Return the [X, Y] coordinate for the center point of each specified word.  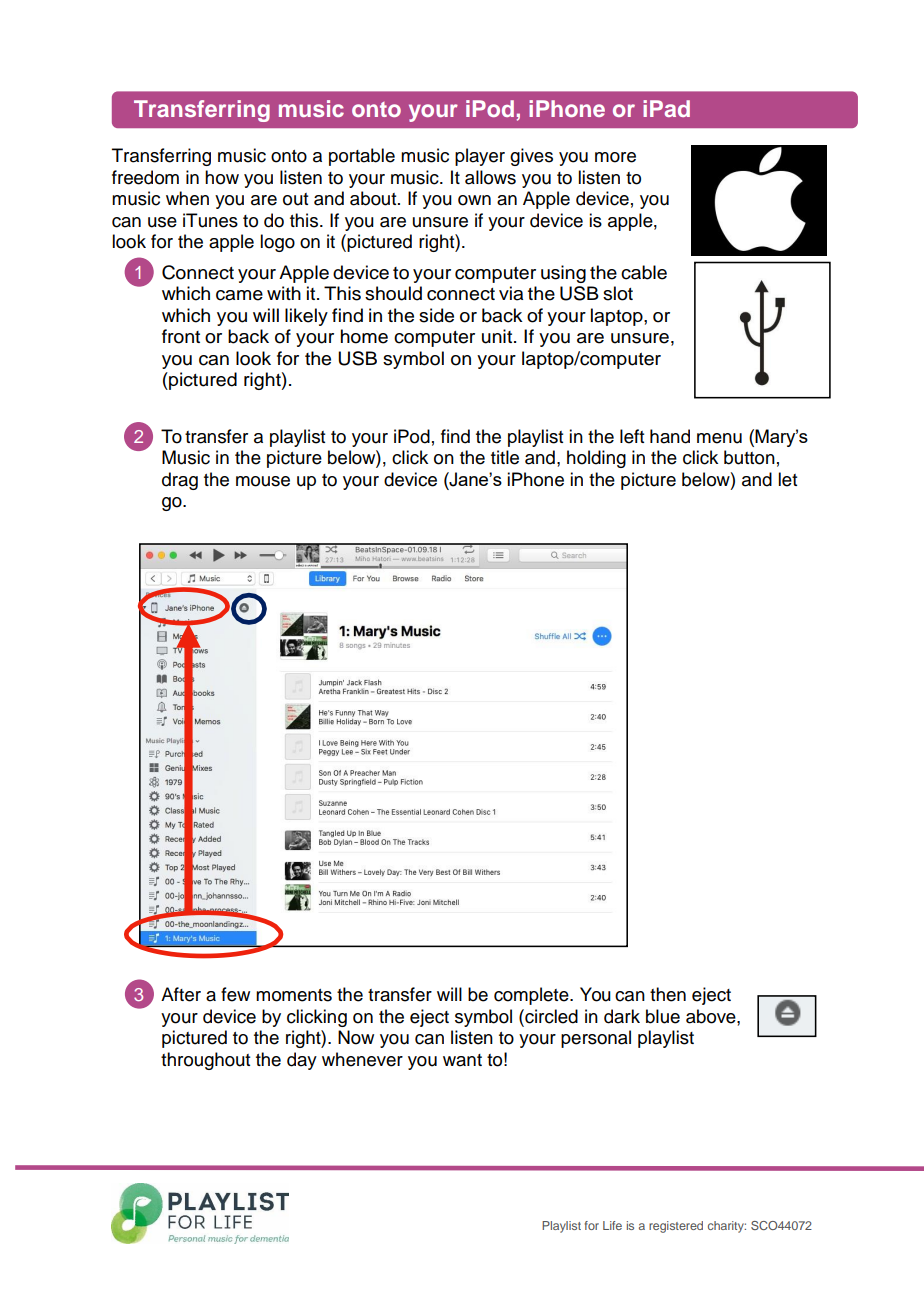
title [505, 457]
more [615, 157]
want [462, 1060]
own [474, 200]
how [222, 177]
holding [596, 459]
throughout [205, 1061]
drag [180, 481]
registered [676, 1227]
